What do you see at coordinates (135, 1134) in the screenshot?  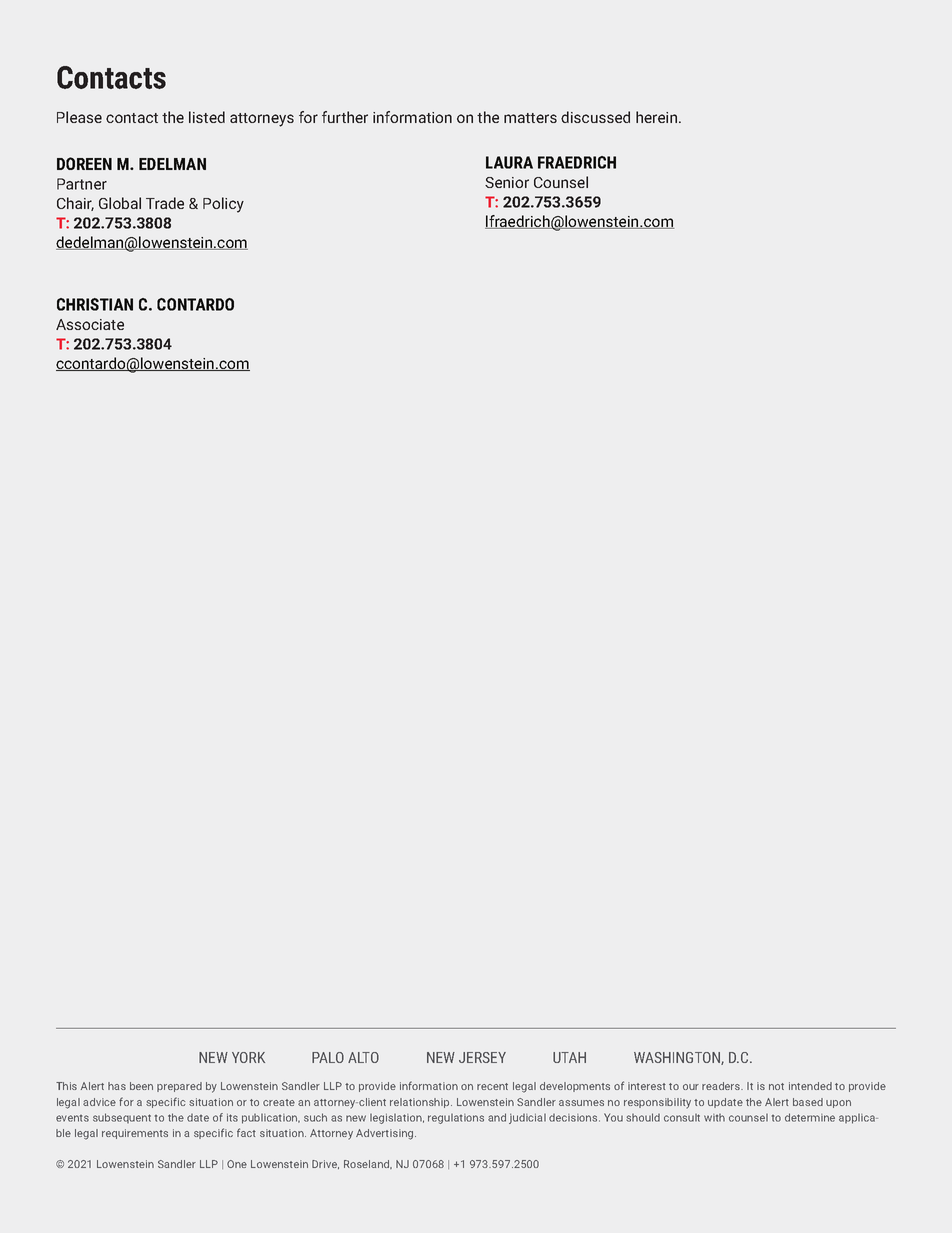 I see `requirements` at bounding box center [135, 1134].
